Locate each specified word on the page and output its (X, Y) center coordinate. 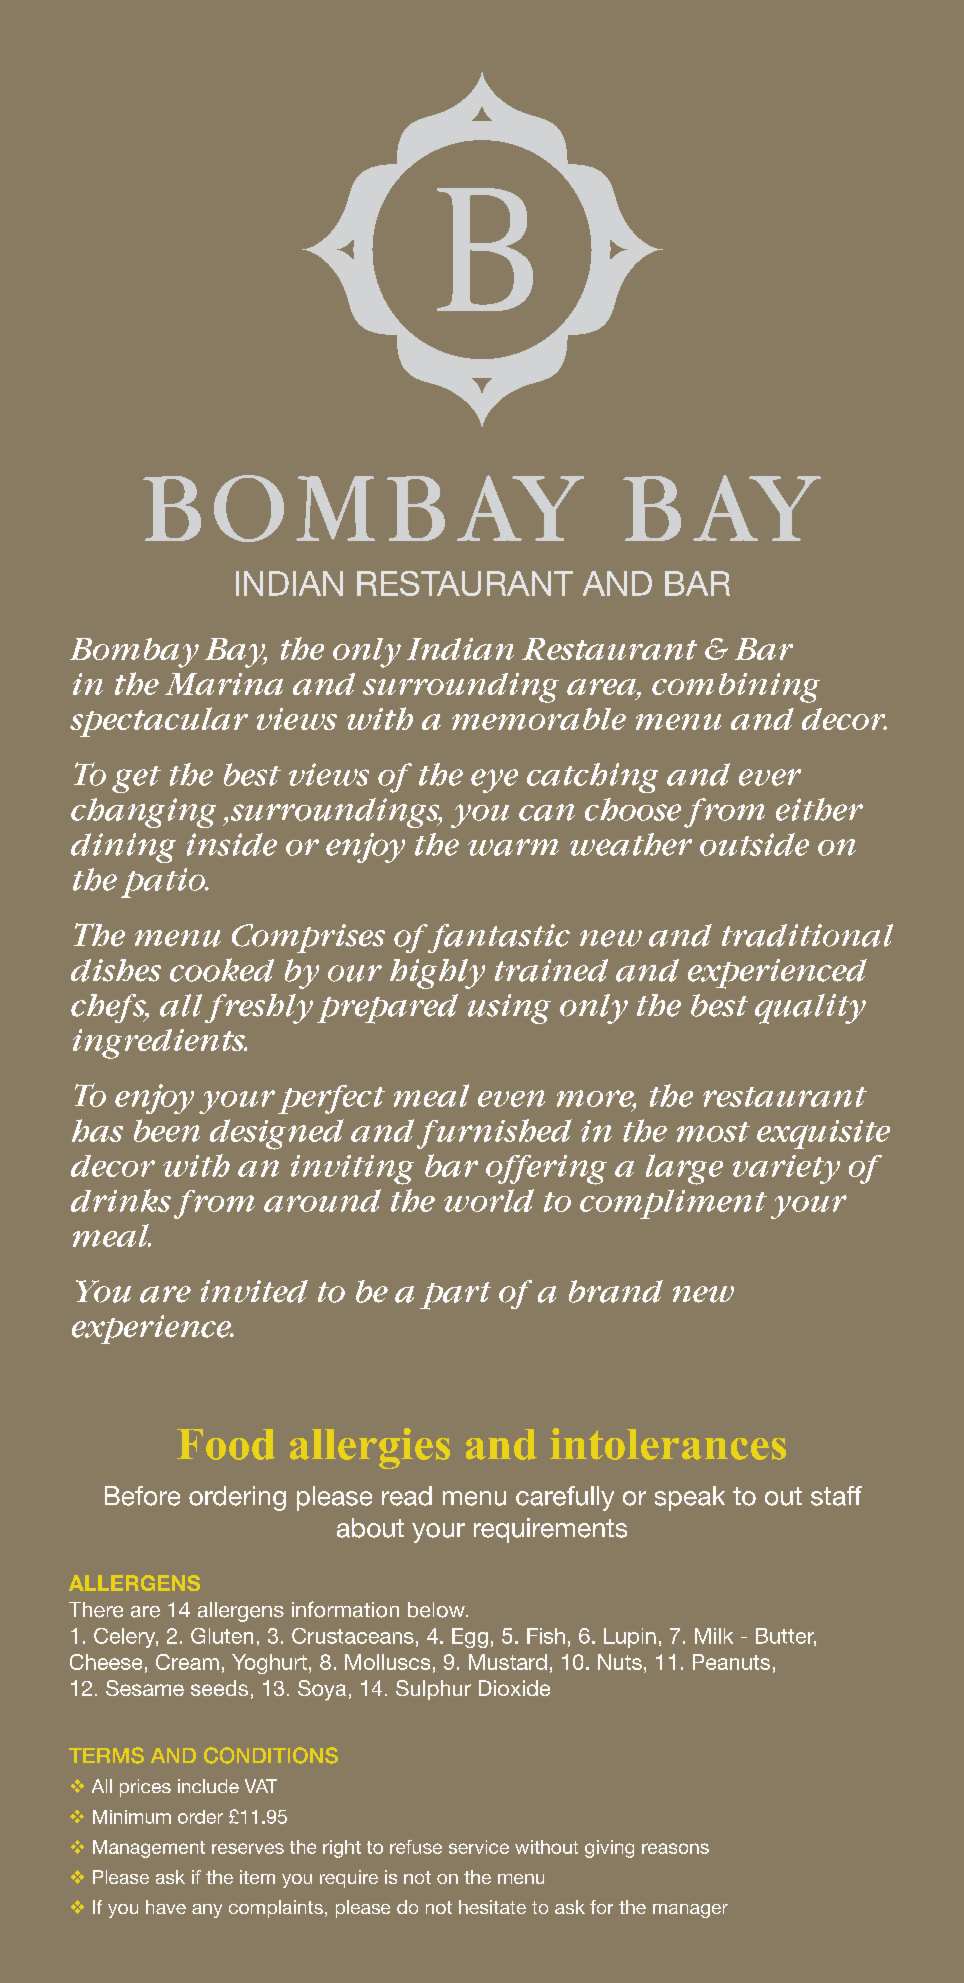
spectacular (159, 722)
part (455, 1296)
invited (254, 1291)
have (166, 1907)
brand (616, 1291)
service (479, 1847)
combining (736, 688)
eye (494, 781)
